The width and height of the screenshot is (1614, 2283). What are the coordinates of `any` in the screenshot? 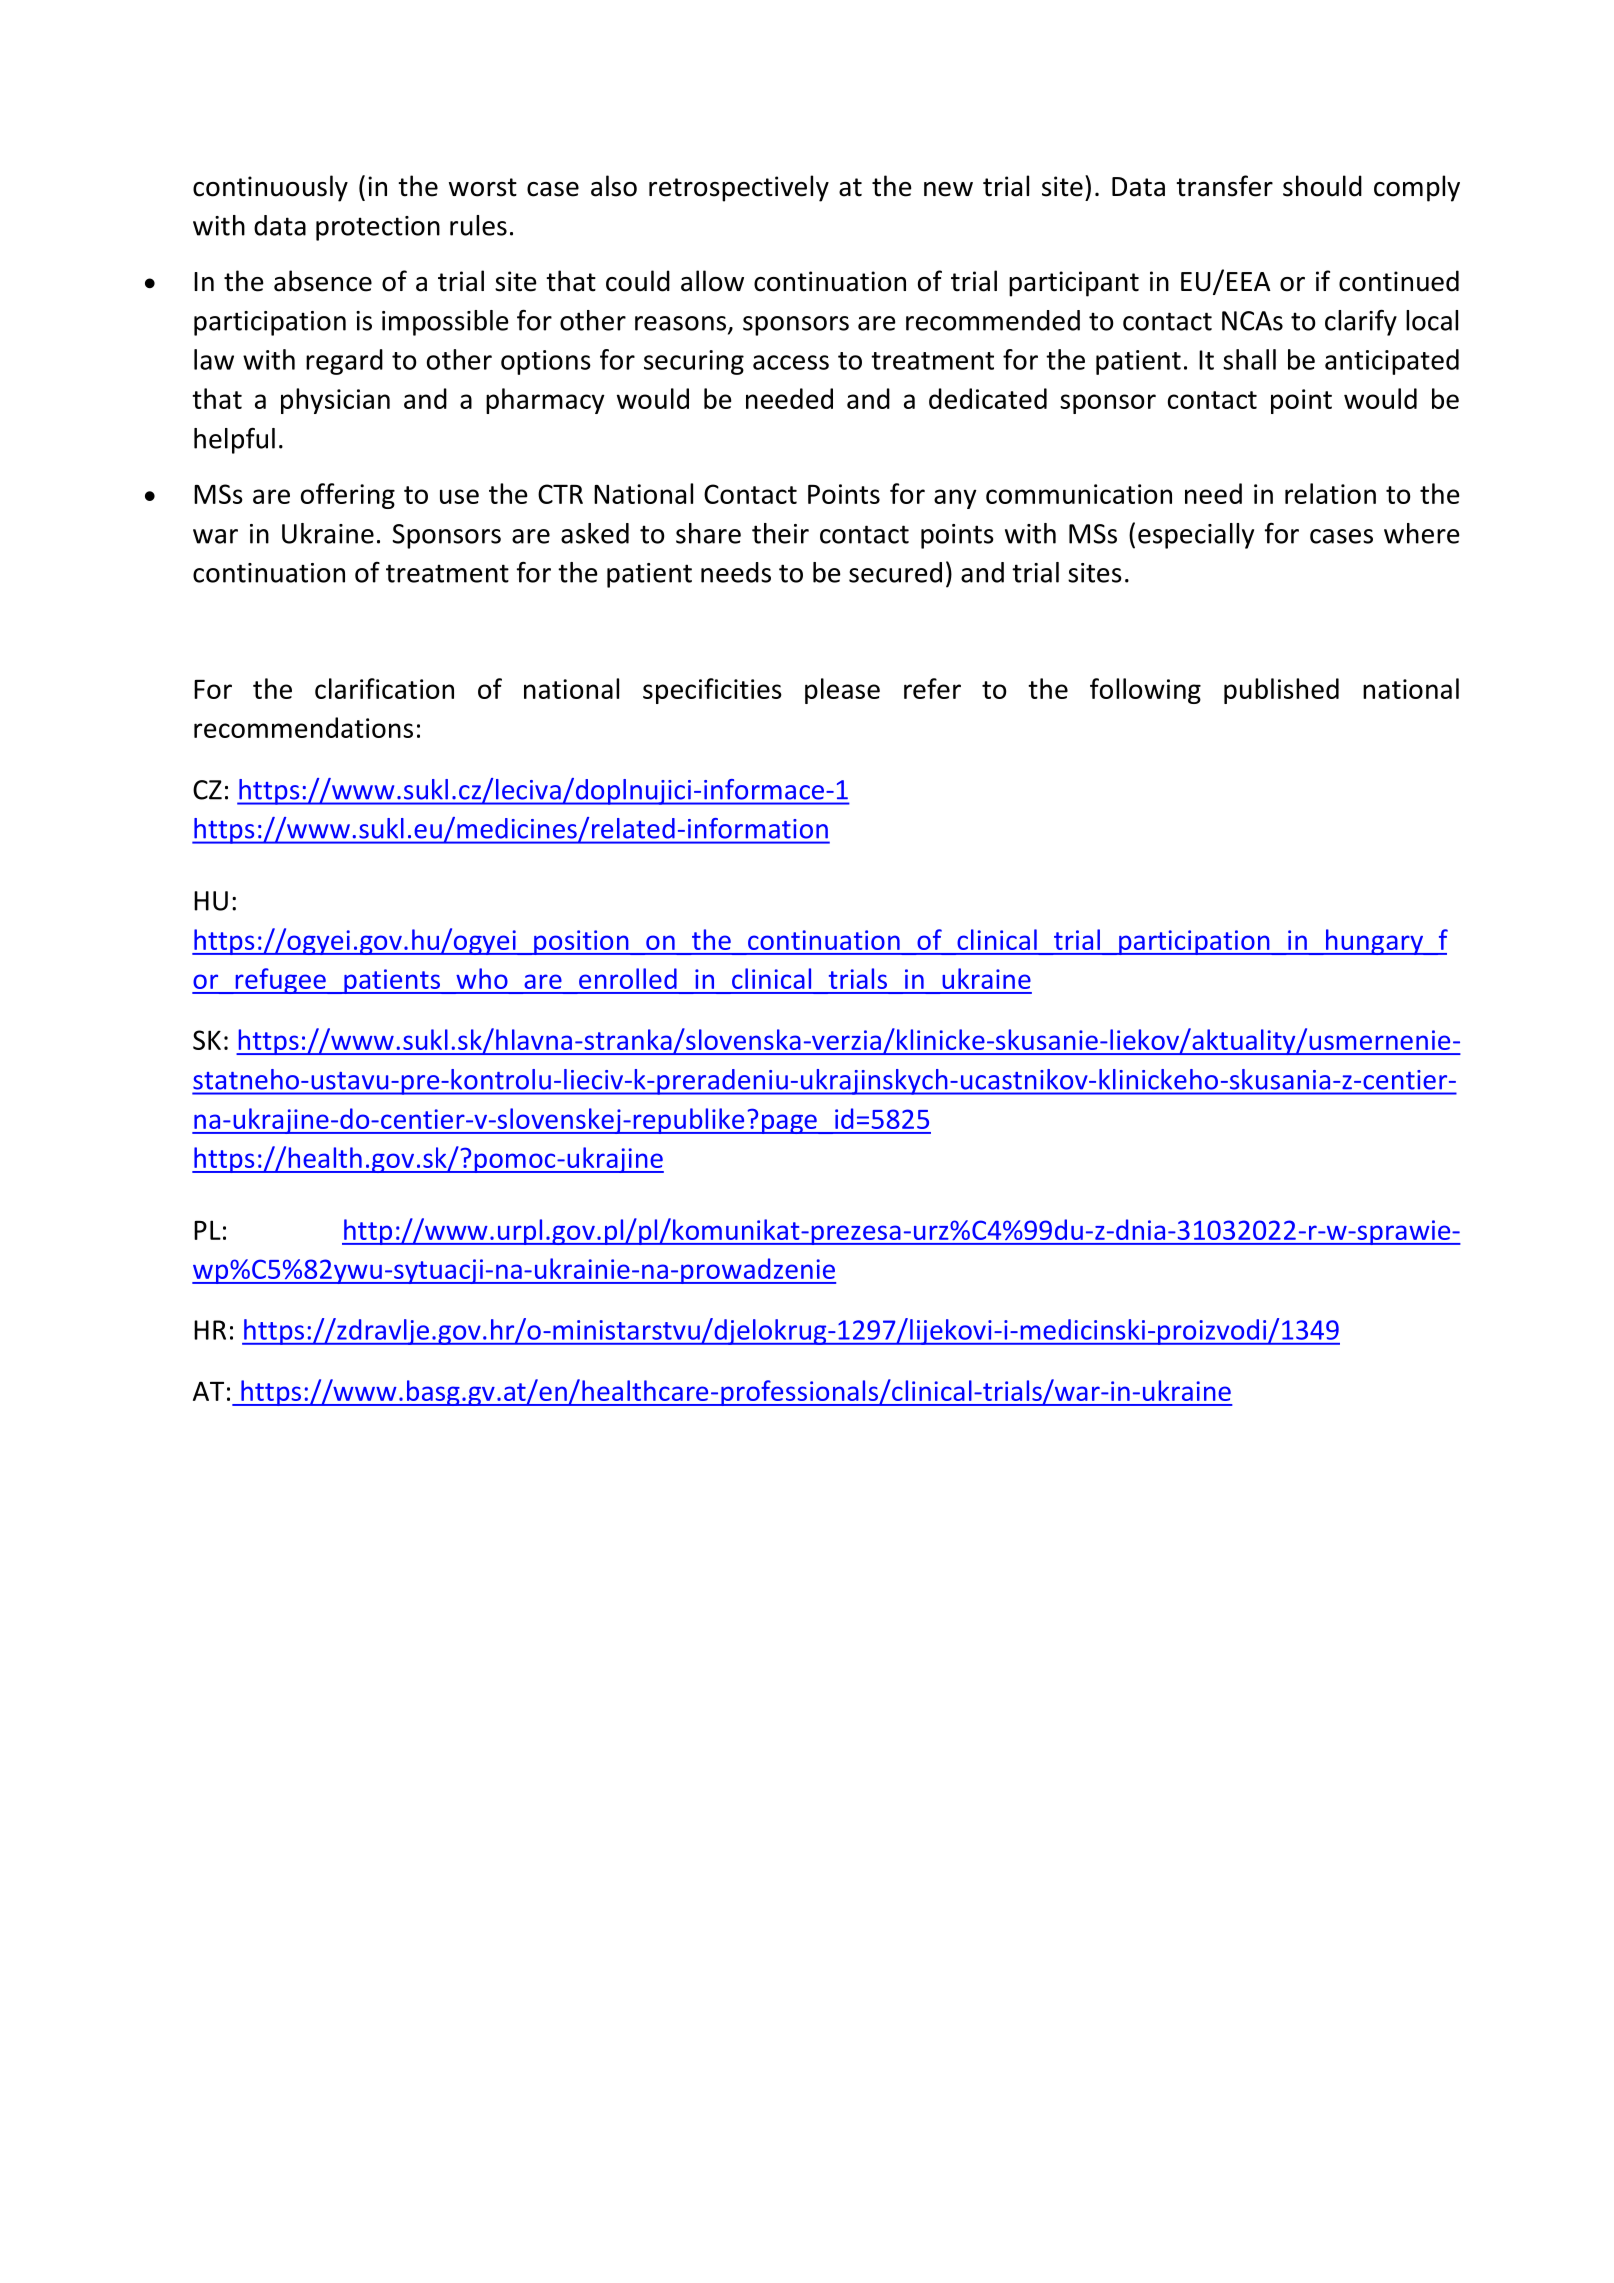 It's located at (955, 499).
